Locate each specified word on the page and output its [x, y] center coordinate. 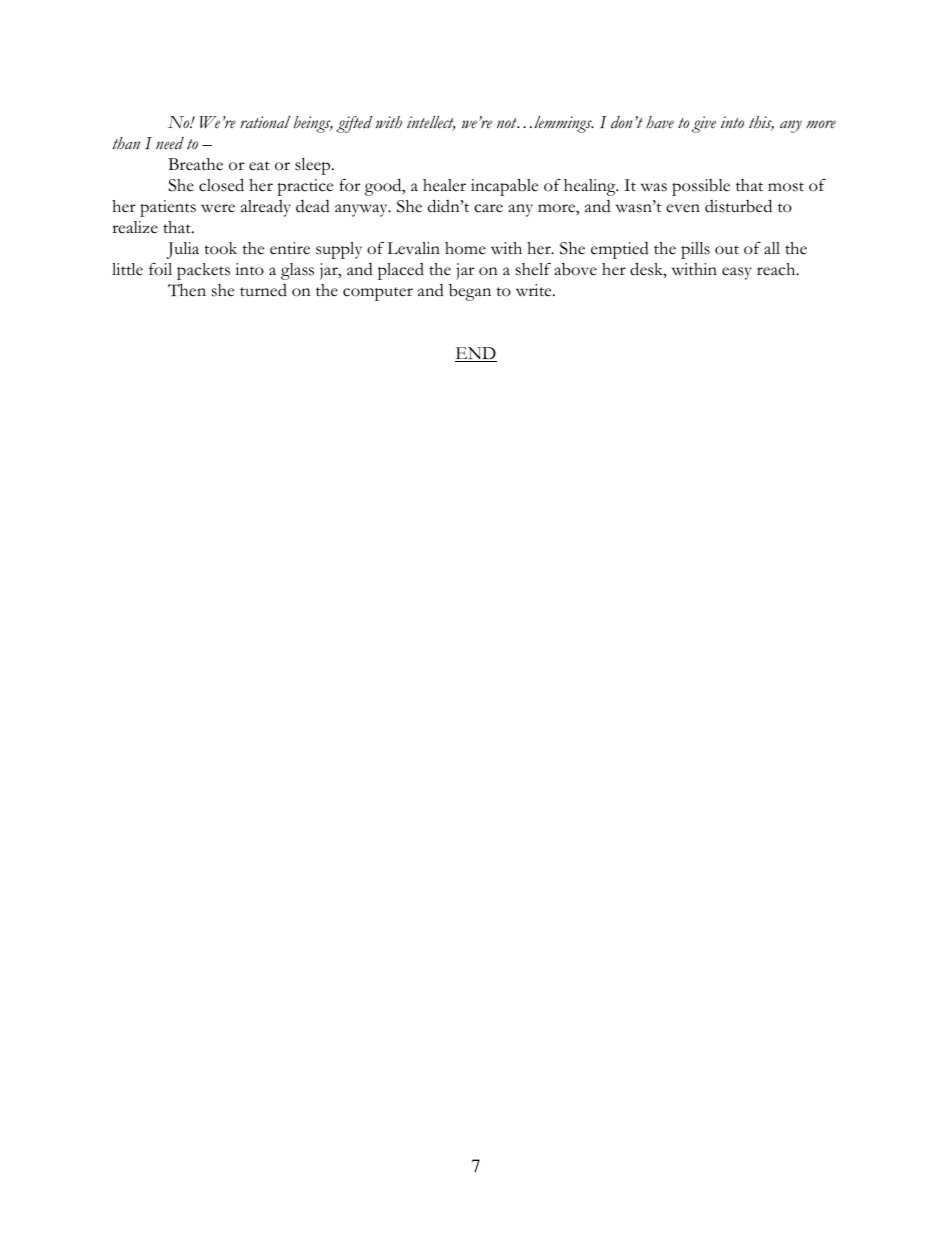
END [476, 354]
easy [737, 273]
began [470, 292]
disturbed [738, 206]
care [488, 208]
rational [265, 122]
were [218, 208]
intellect [431, 123]
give [704, 124]
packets [203, 271]
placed [401, 271]
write [535, 290]
